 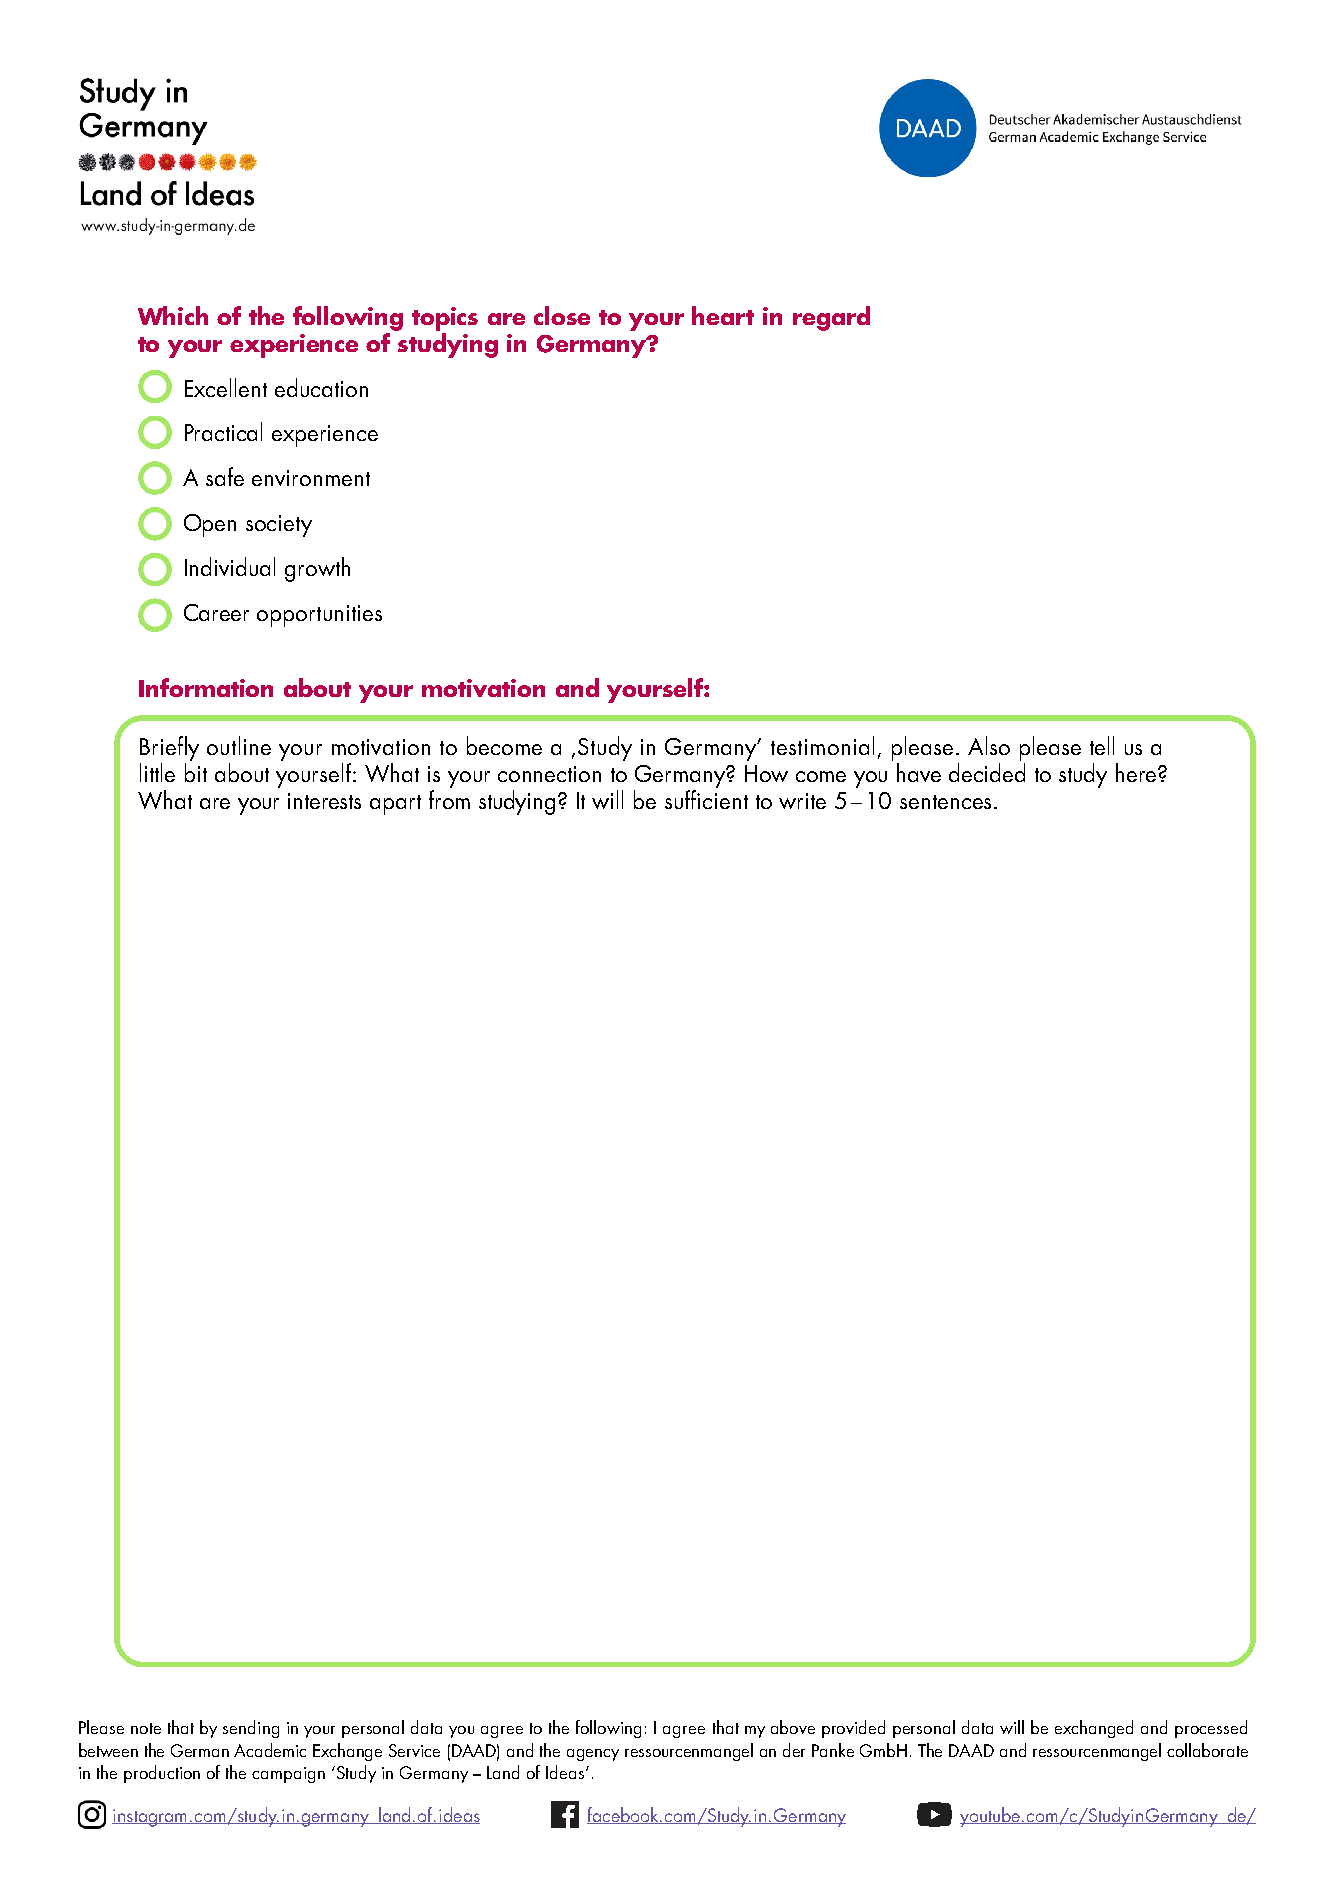 I want to click on here, so click(x=1137, y=772).
